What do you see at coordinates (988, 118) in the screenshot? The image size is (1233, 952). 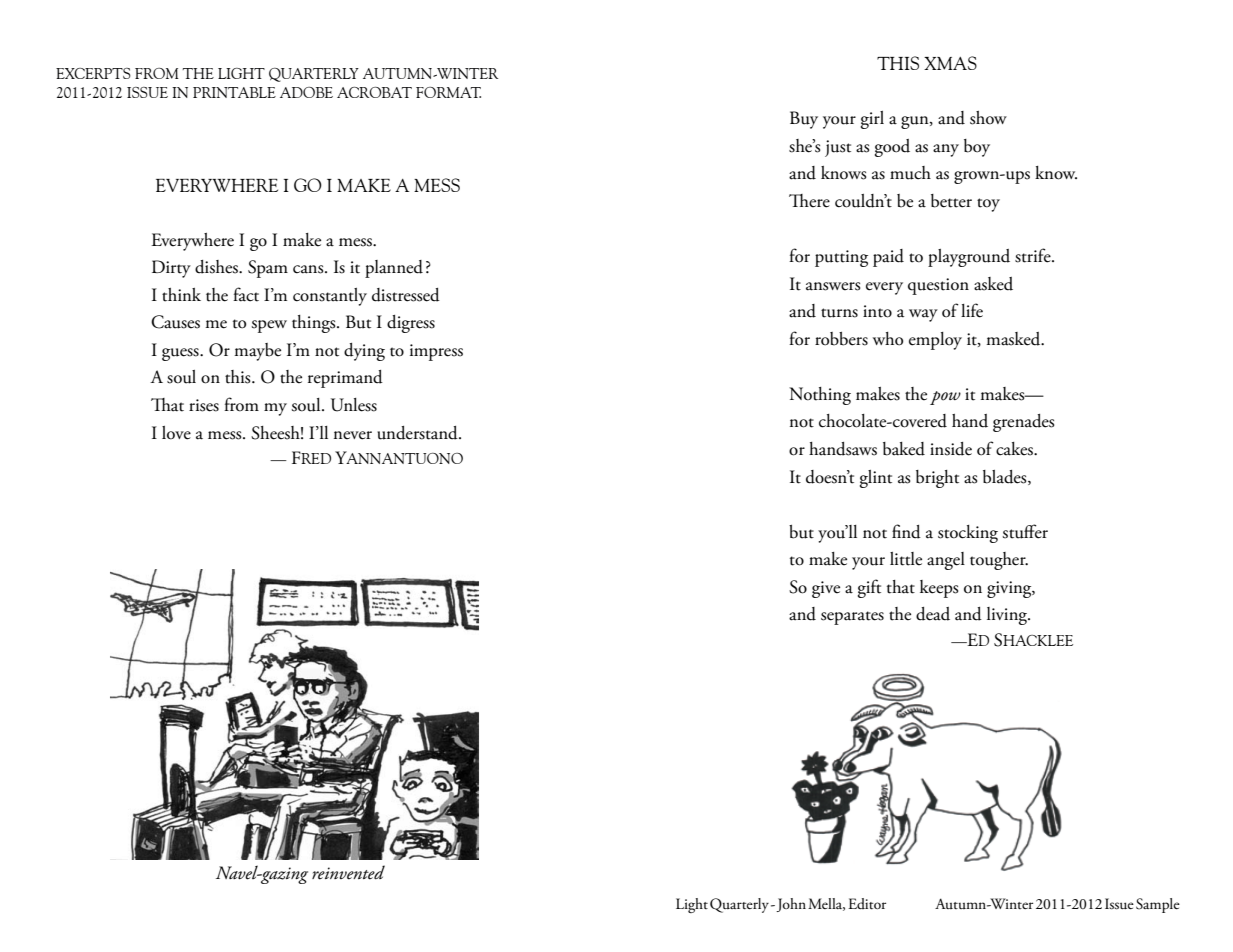 I see `show` at bounding box center [988, 118].
